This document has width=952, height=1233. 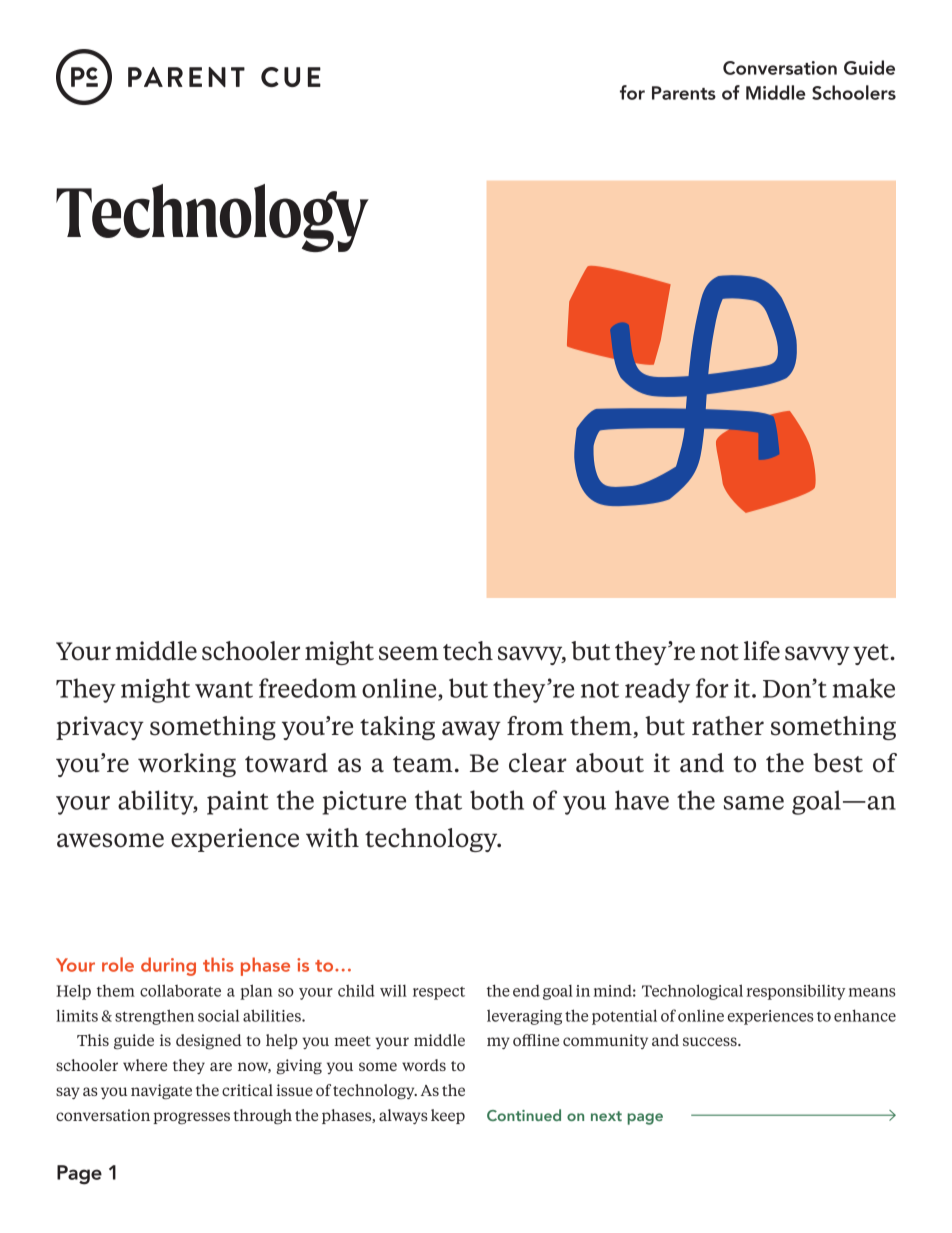 I want to click on want, so click(x=224, y=689).
